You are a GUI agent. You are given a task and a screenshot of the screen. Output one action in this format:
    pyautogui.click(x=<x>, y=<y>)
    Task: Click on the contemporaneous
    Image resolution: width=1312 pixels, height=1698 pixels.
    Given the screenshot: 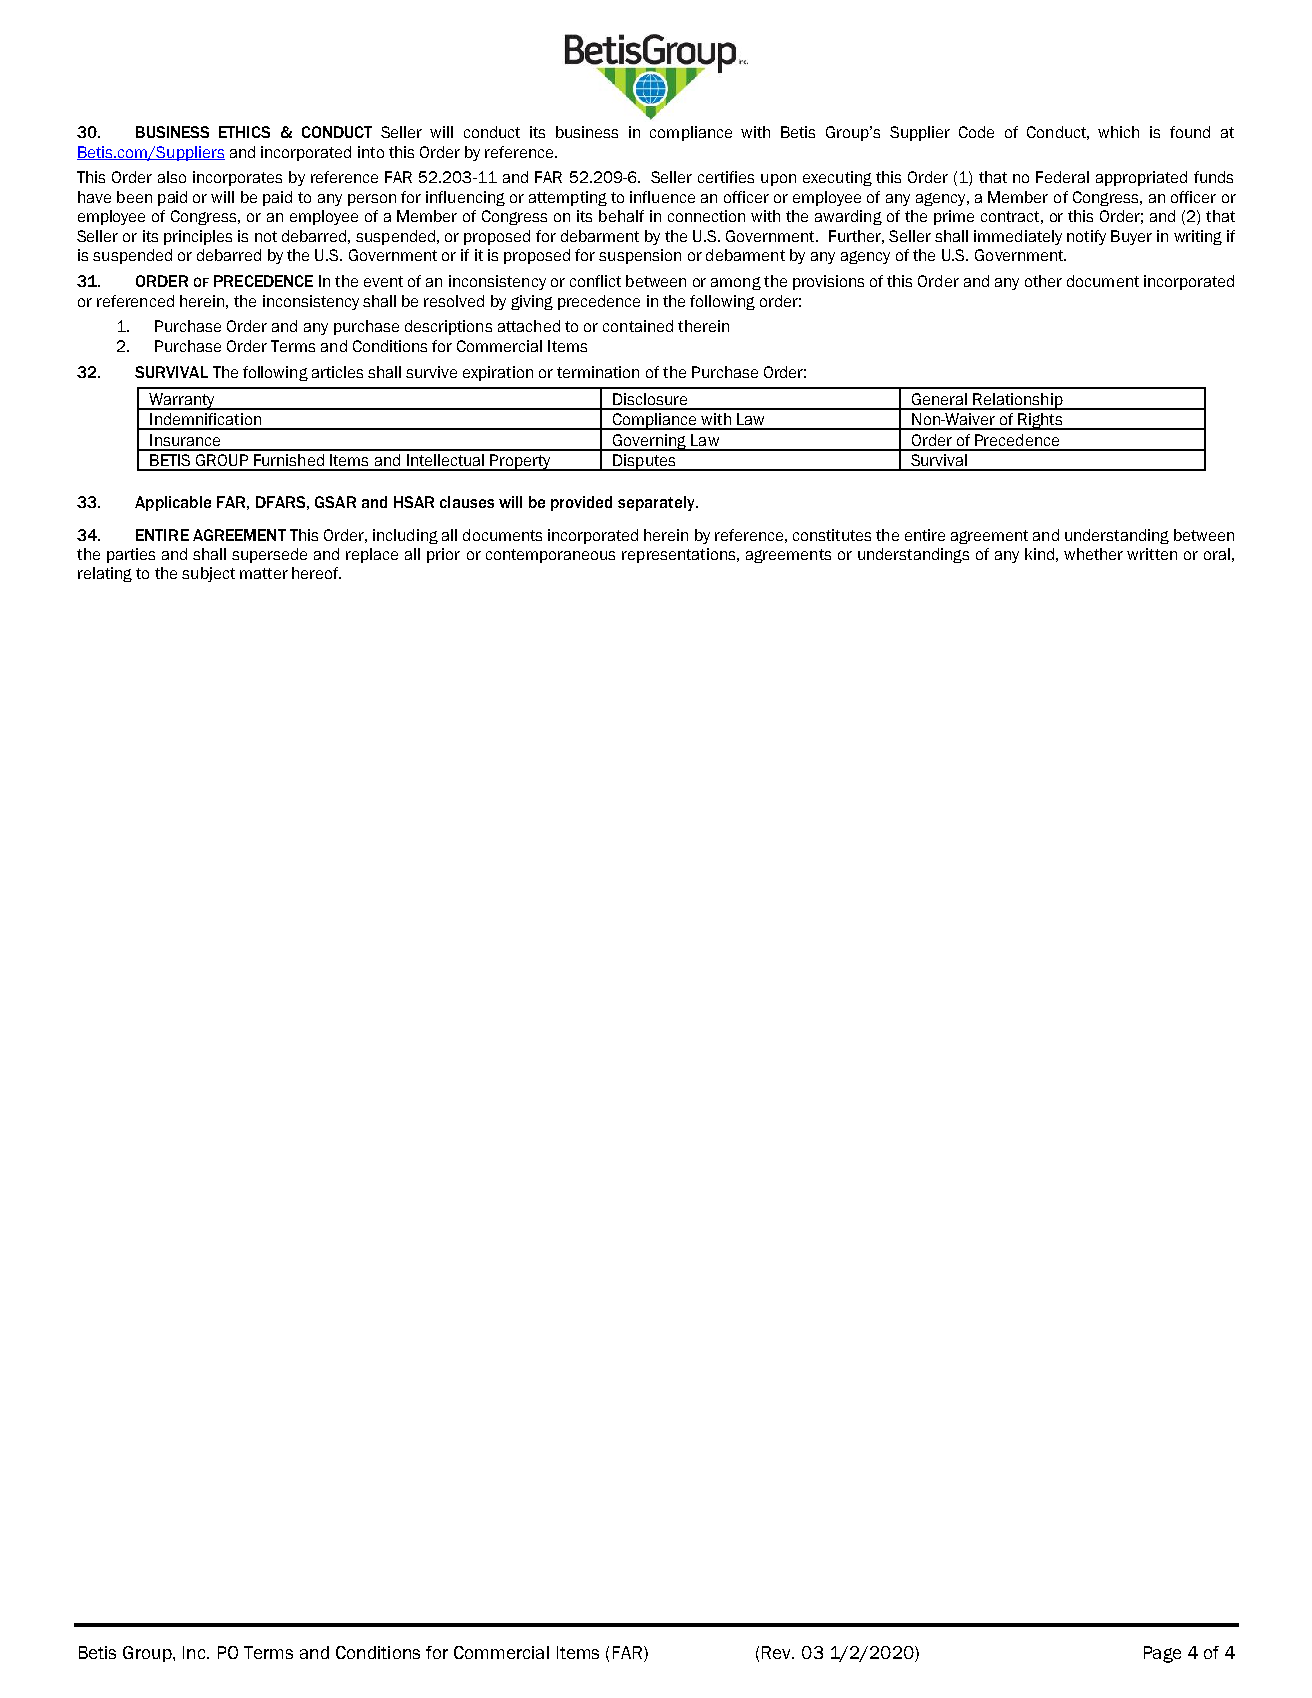 What is the action you would take?
    pyautogui.click(x=550, y=556)
